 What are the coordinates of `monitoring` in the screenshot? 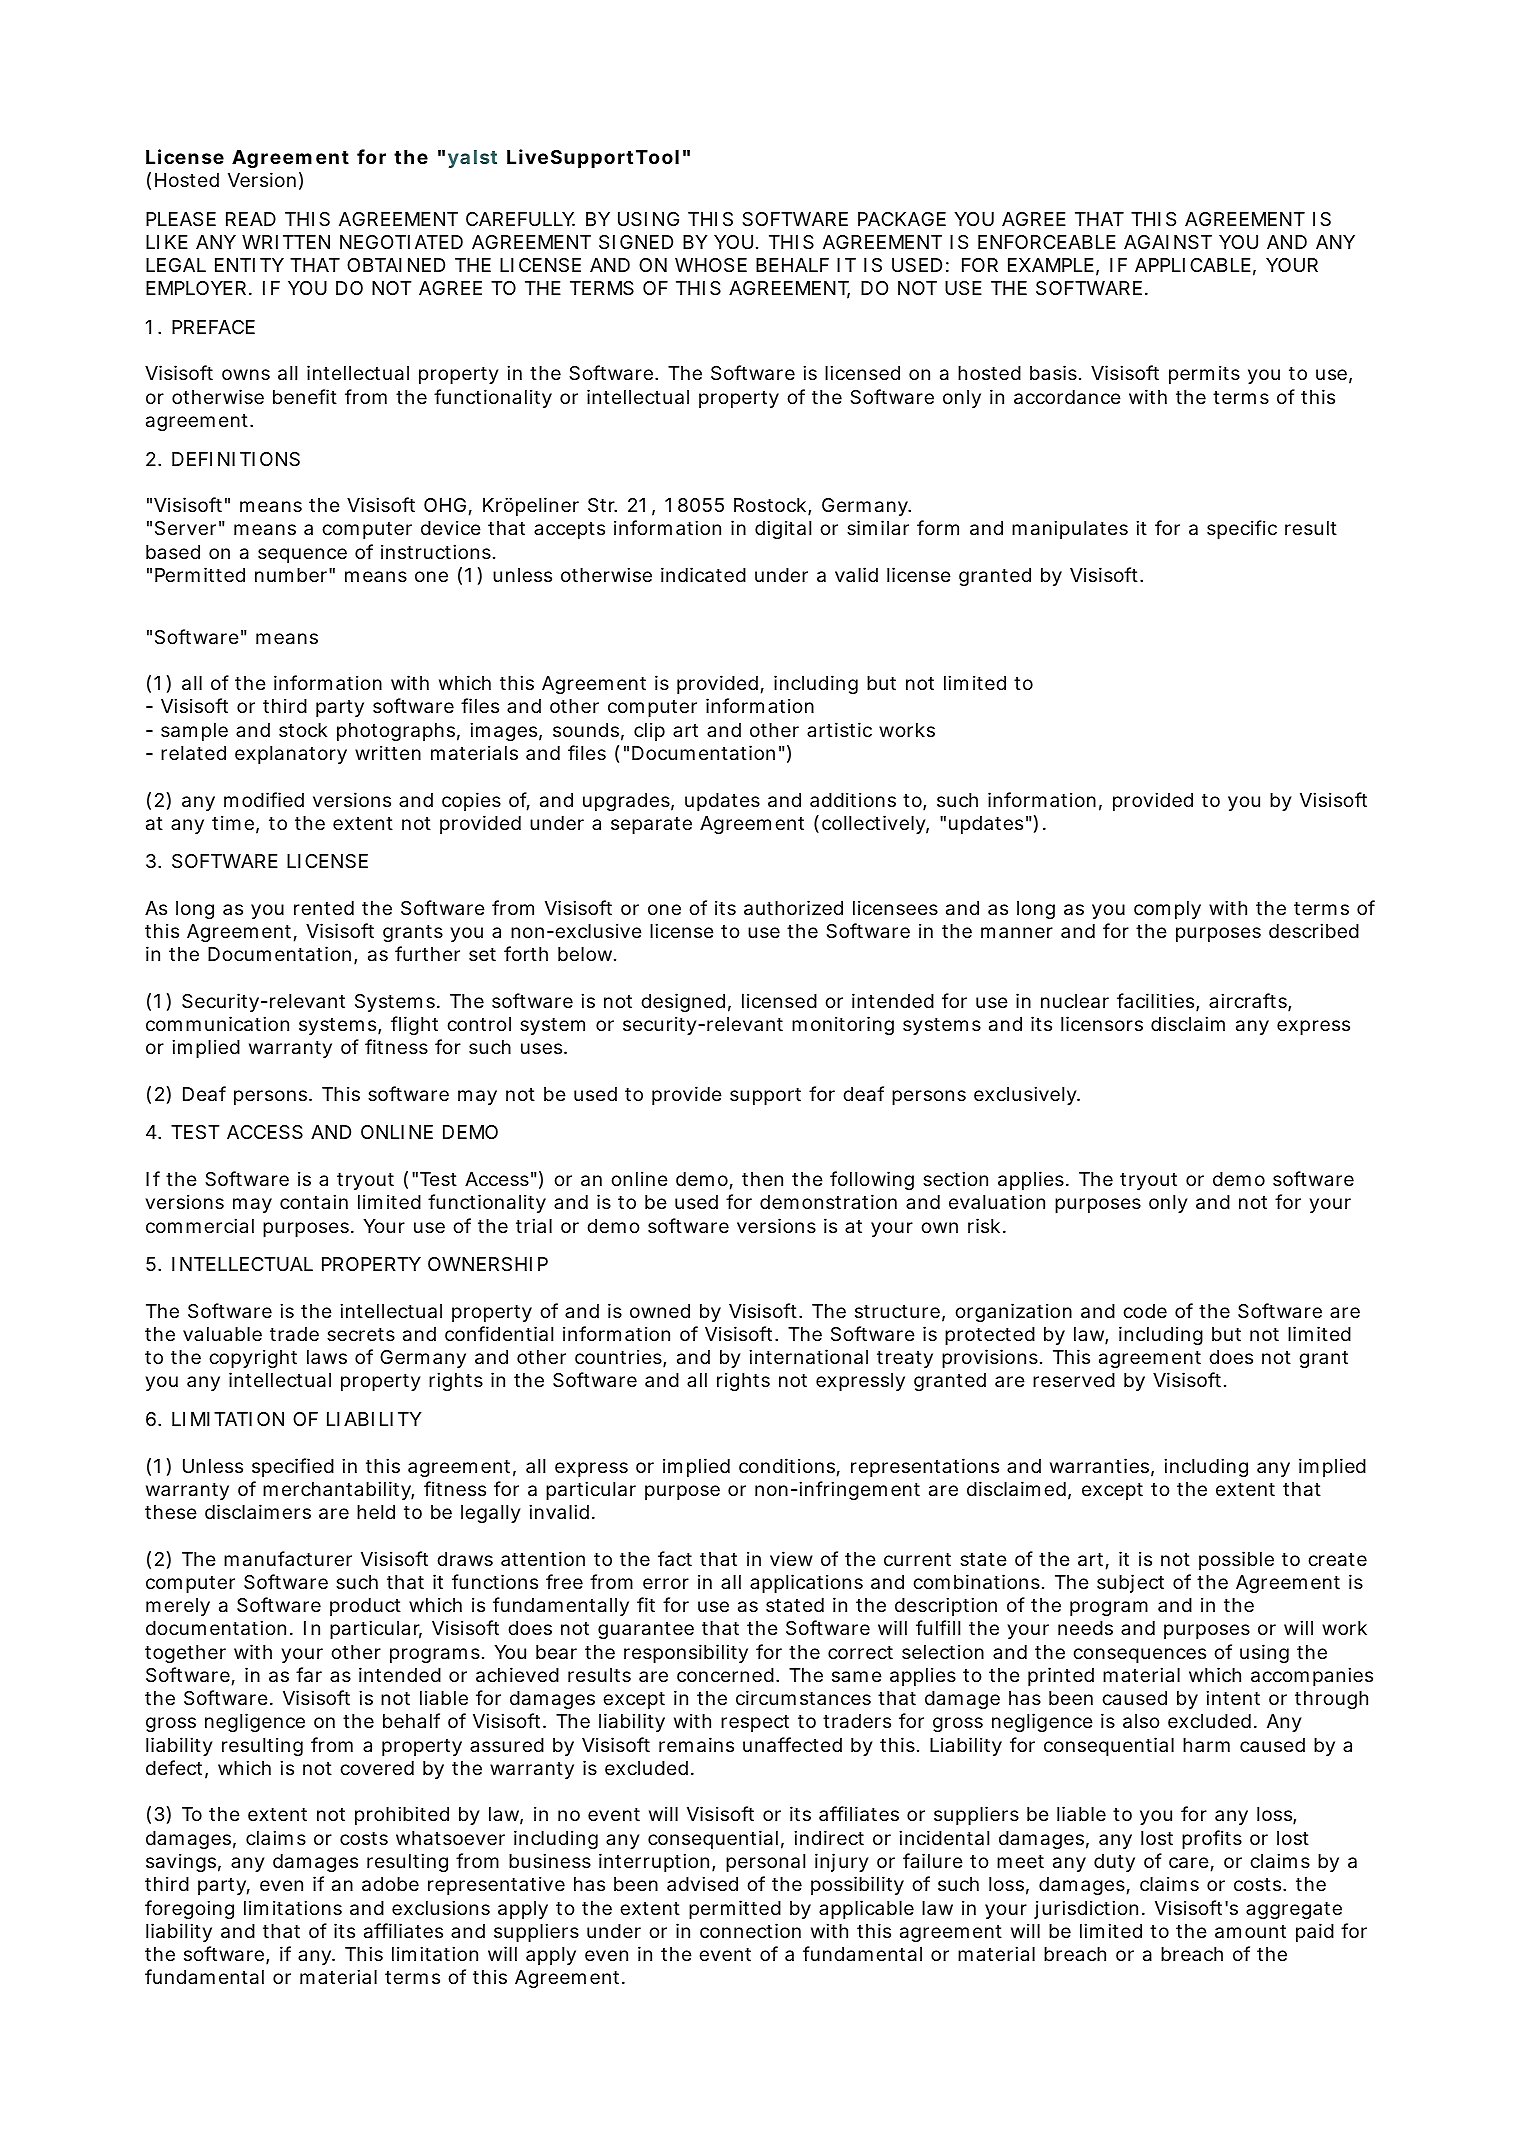 It's located at (843, 1025).
